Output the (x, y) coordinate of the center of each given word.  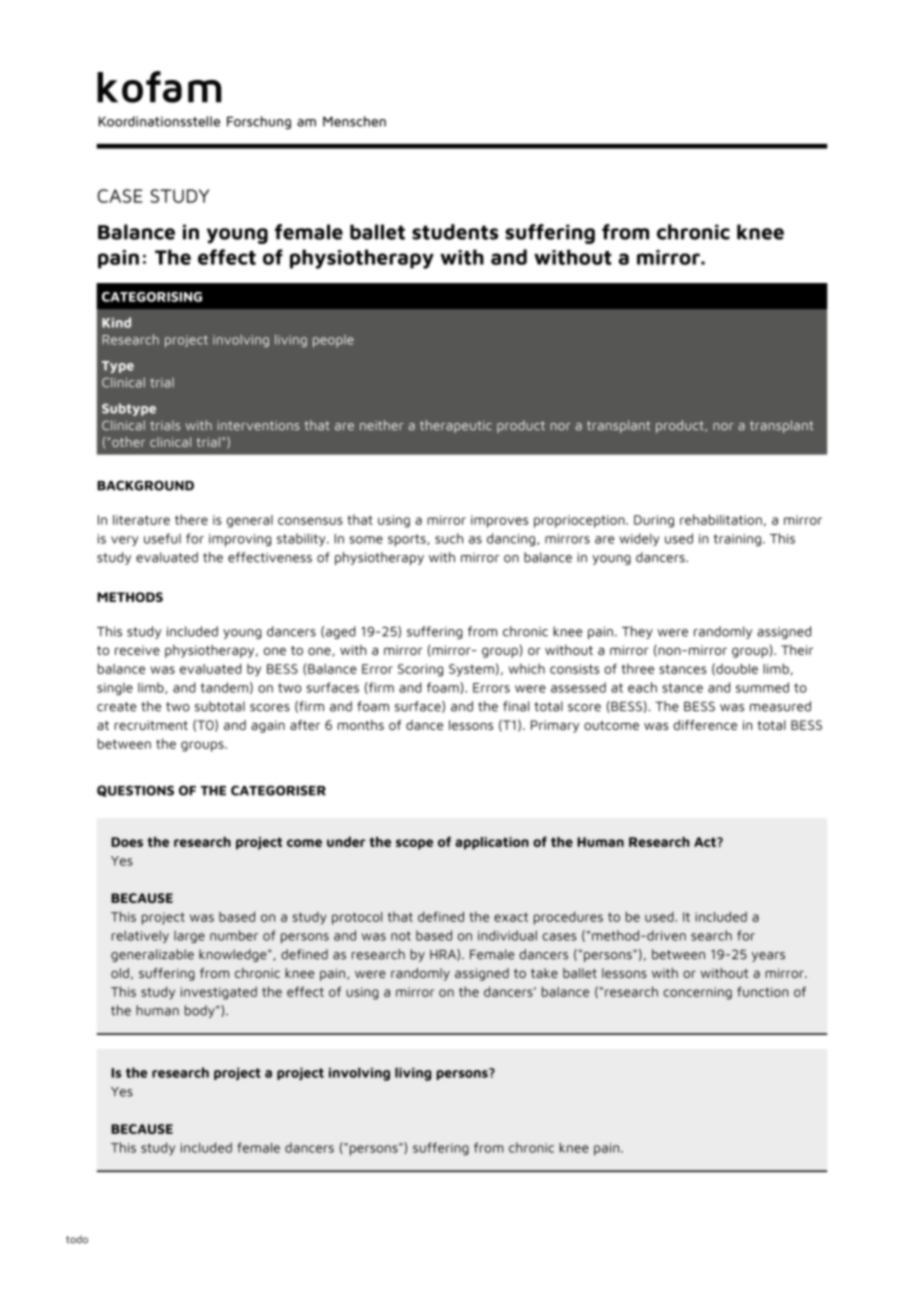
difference (705, 725)
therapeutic (456, 426)
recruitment (151, 725)
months (361, 725)
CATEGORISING (152, 297)
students (455, 232)
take (544, 973)
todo (77, 1239)
